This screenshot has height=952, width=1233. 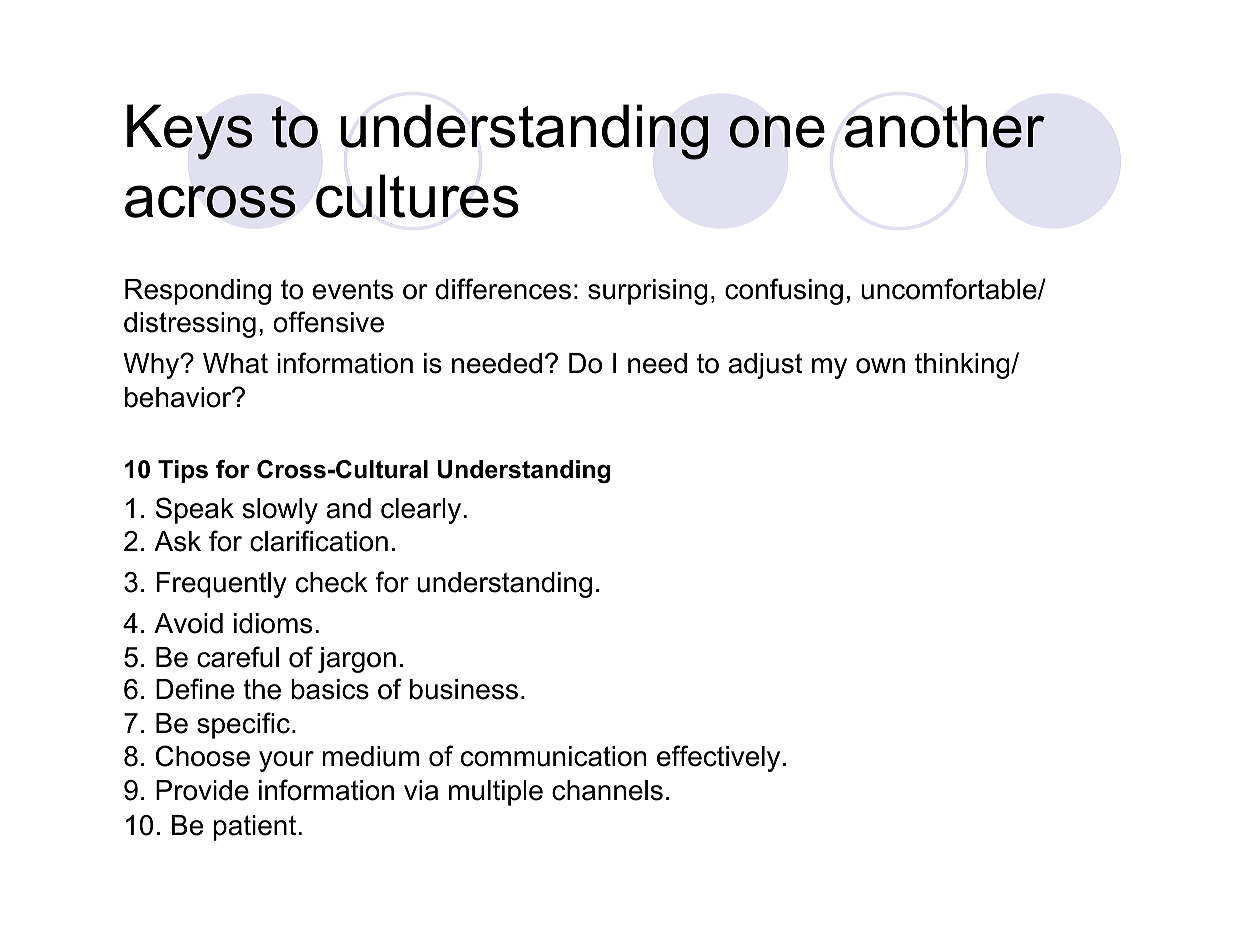 What do you see at coordinates (190, 132) in the screenshot?
I see `Keys` at bounding box center [190, 132].
